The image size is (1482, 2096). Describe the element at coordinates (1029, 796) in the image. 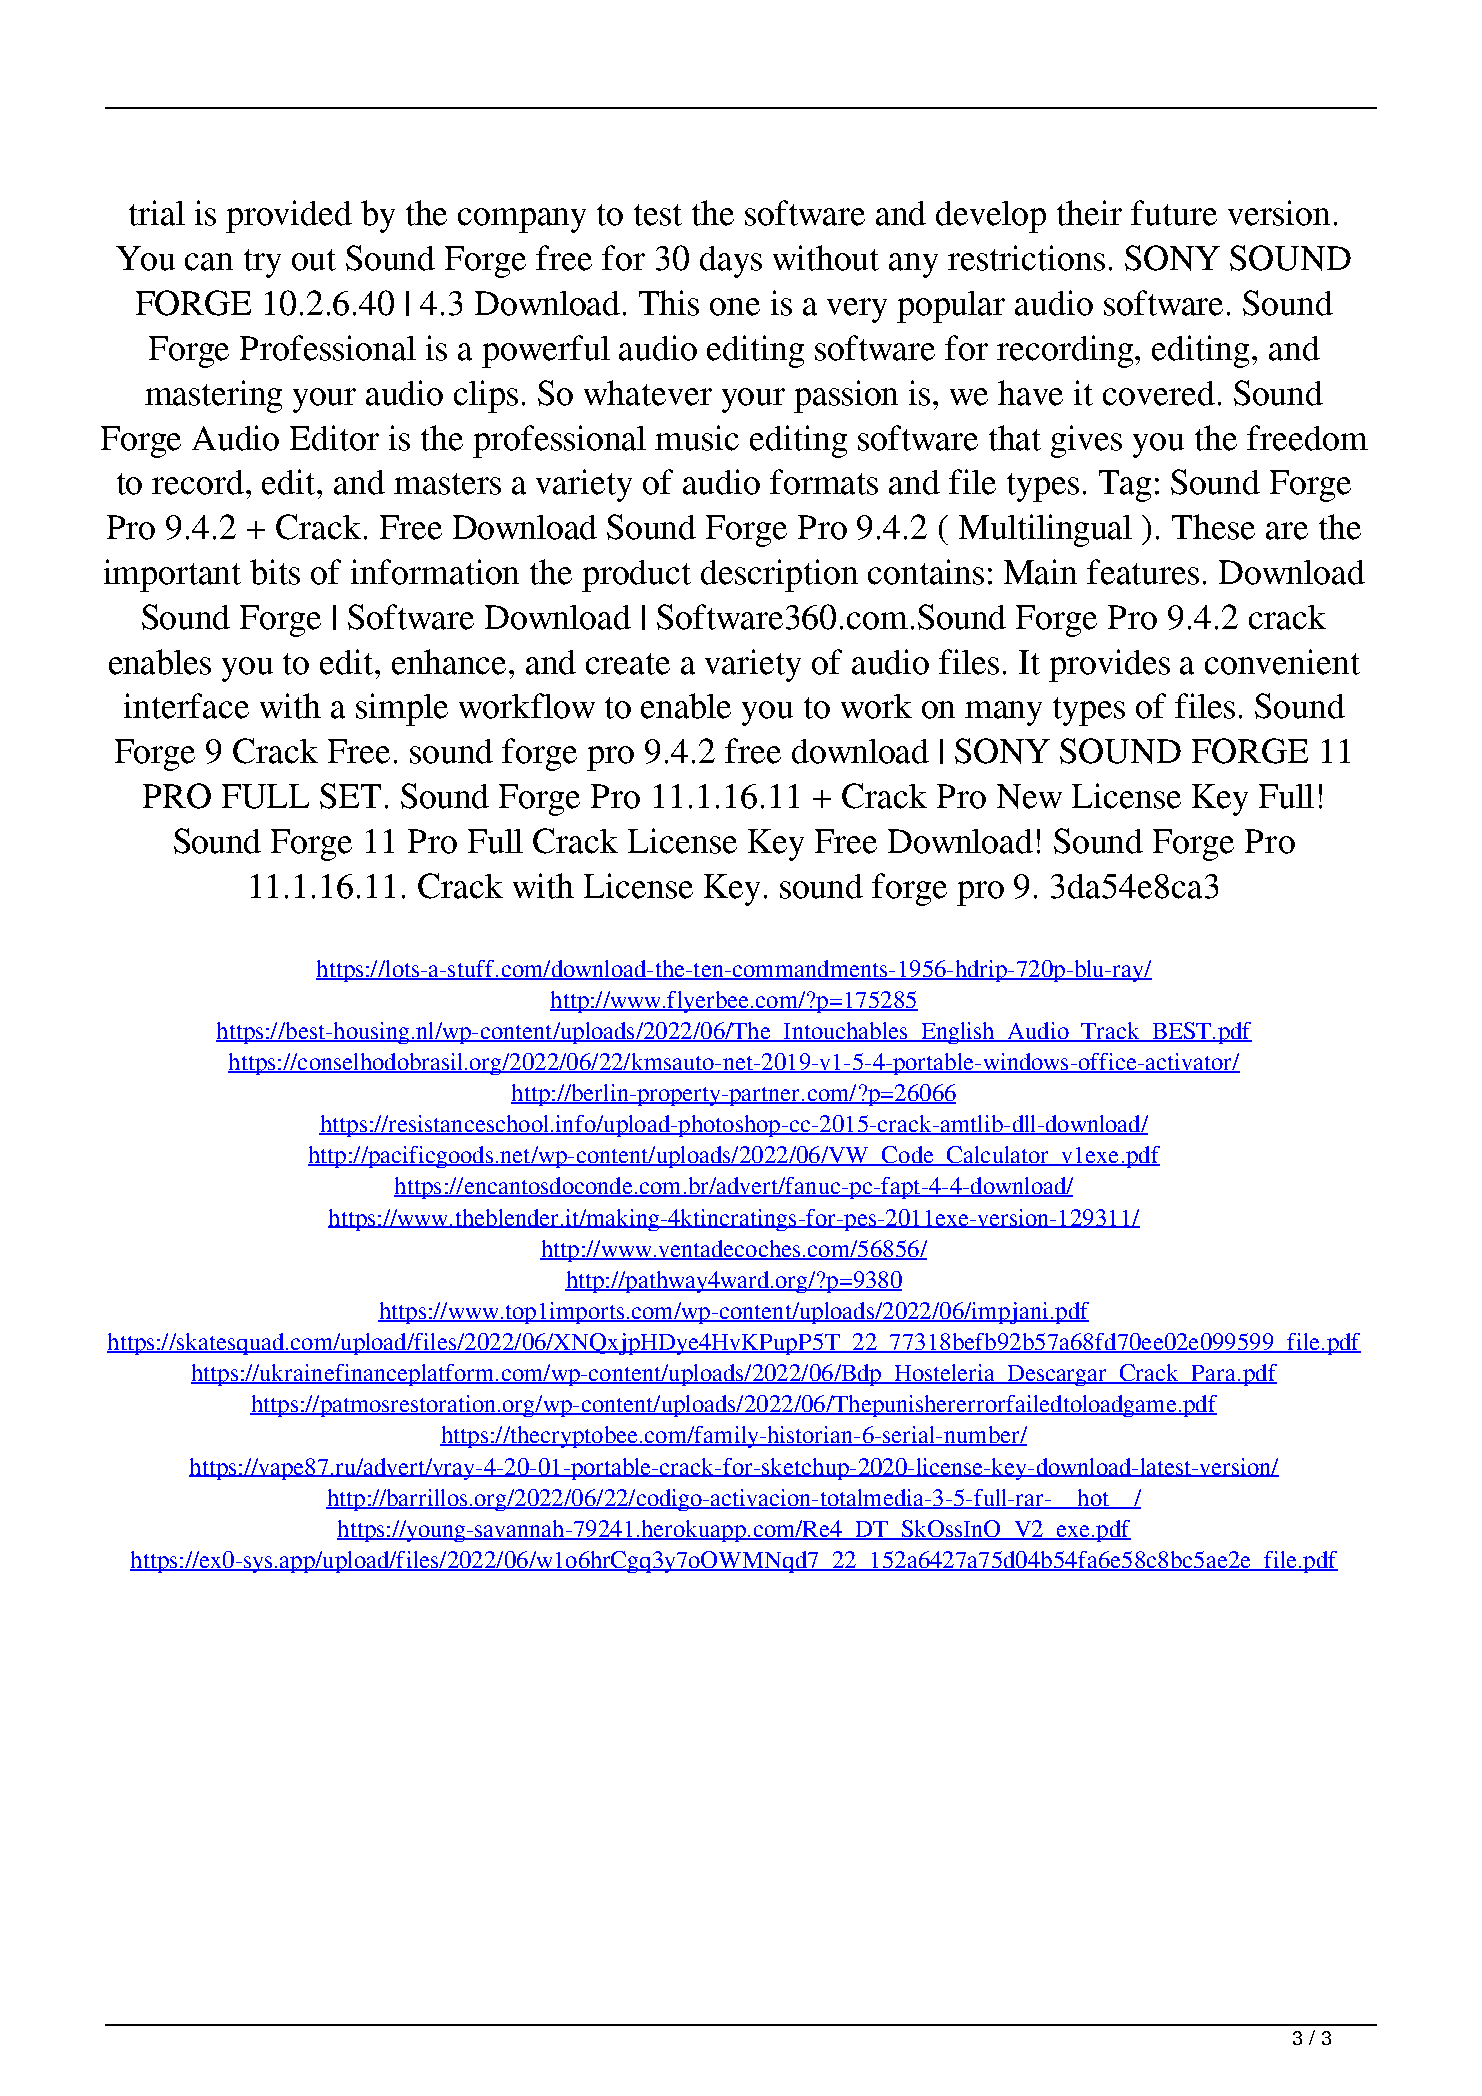

I see `New` at that location.
